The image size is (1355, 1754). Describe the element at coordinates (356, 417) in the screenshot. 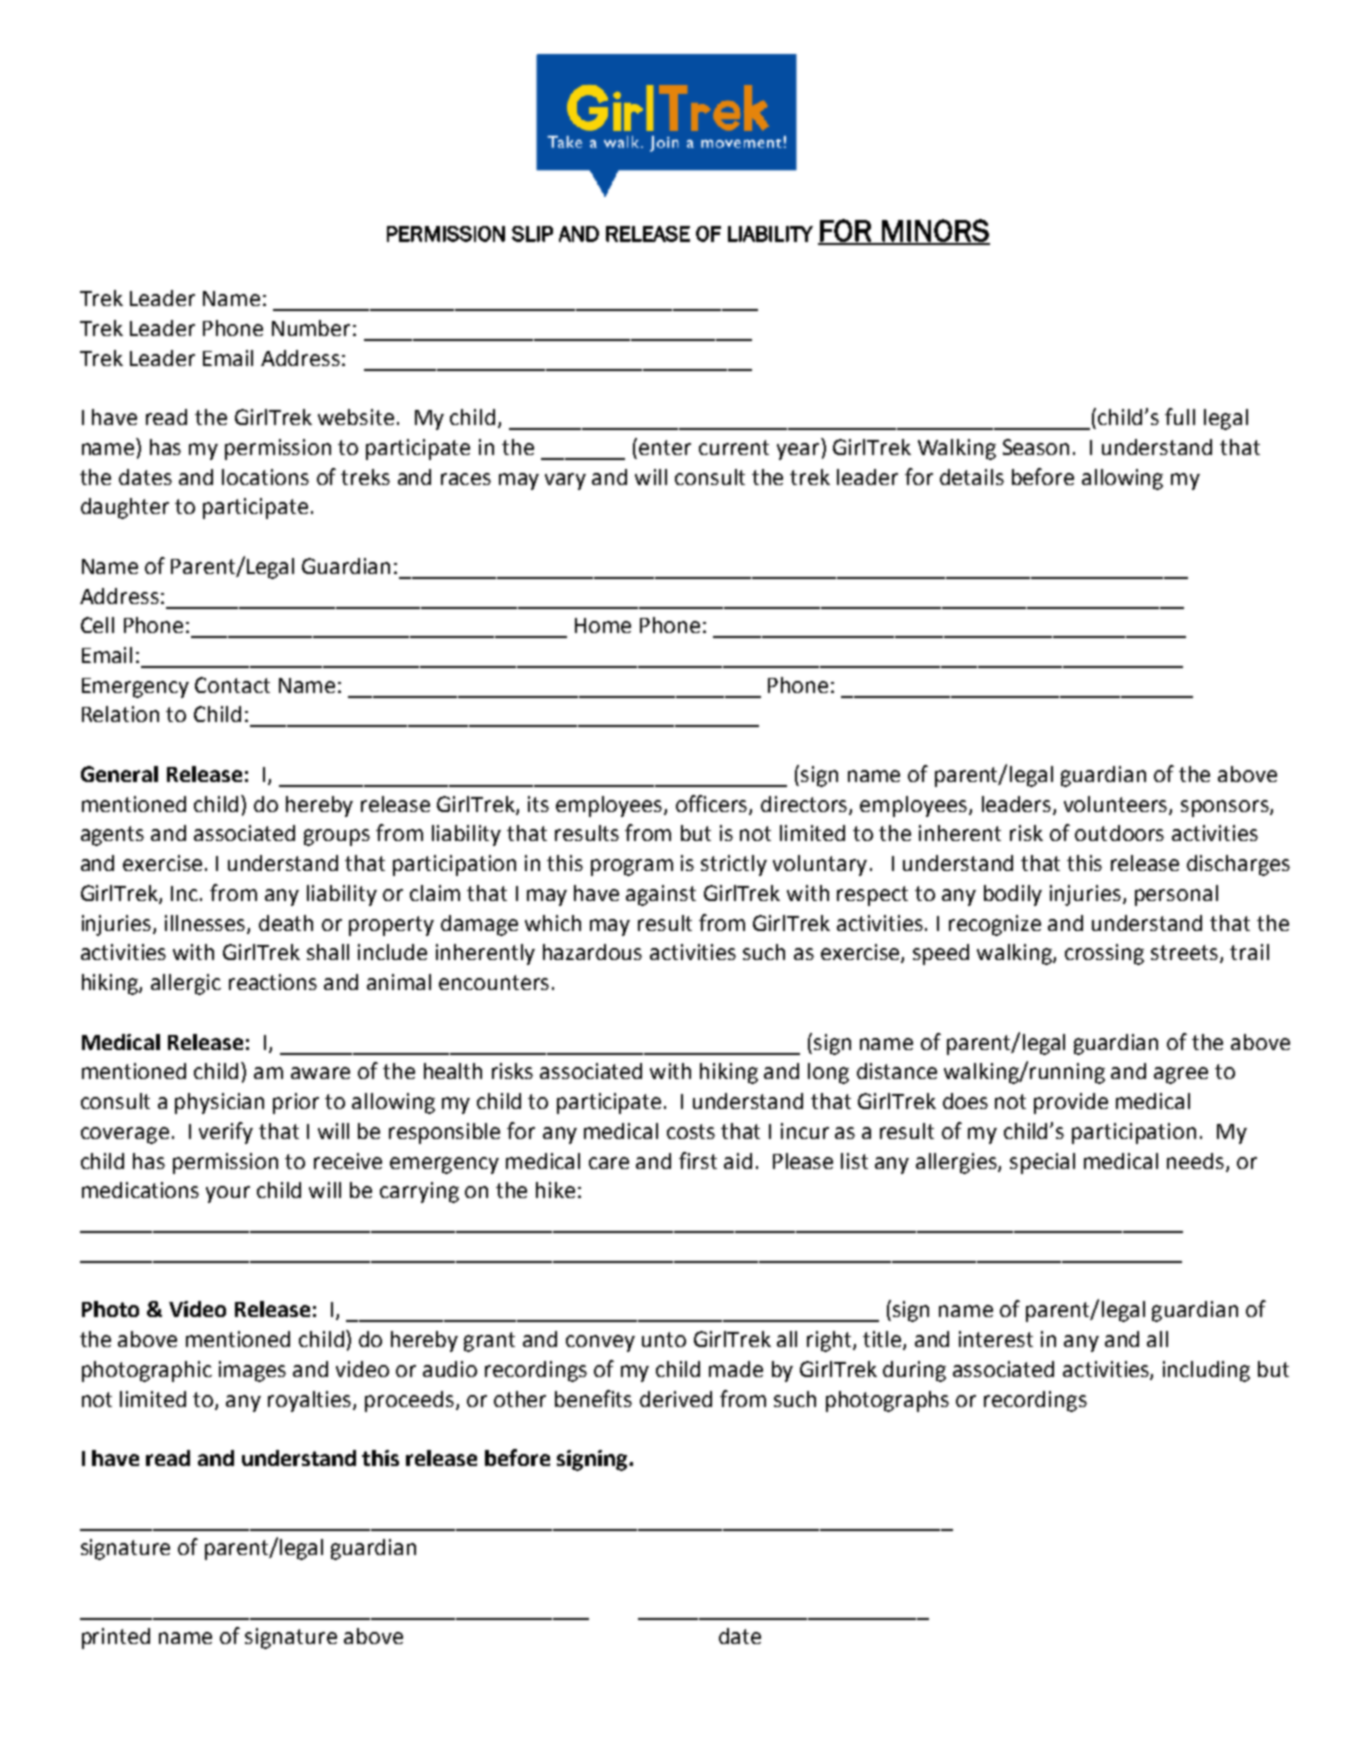

I see `website` at that location.
